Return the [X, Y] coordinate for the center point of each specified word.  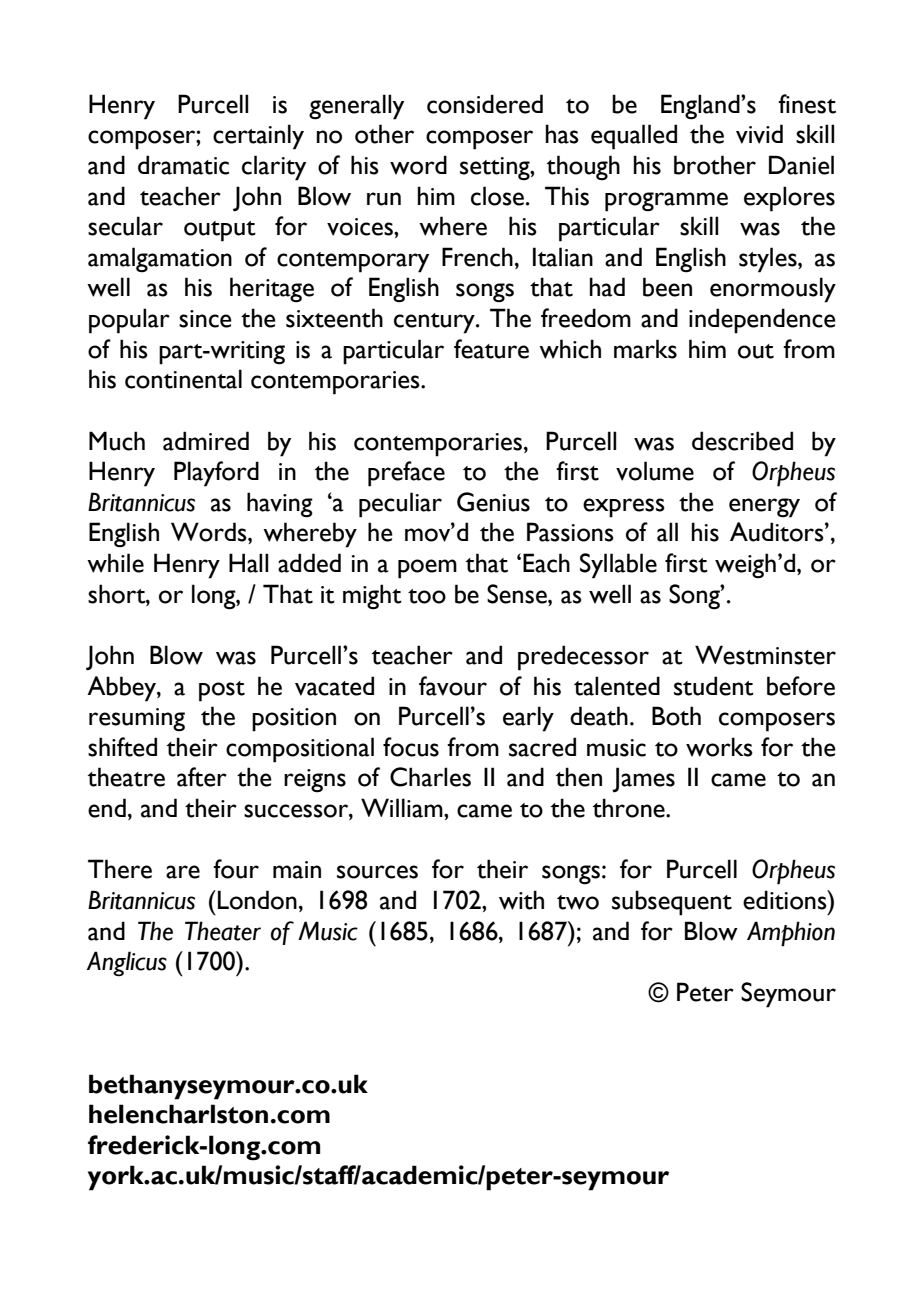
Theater [223, 931]
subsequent [672, 903]
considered [485, 104]
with [521, 900]
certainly [258, 137]
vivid [759, 134]
